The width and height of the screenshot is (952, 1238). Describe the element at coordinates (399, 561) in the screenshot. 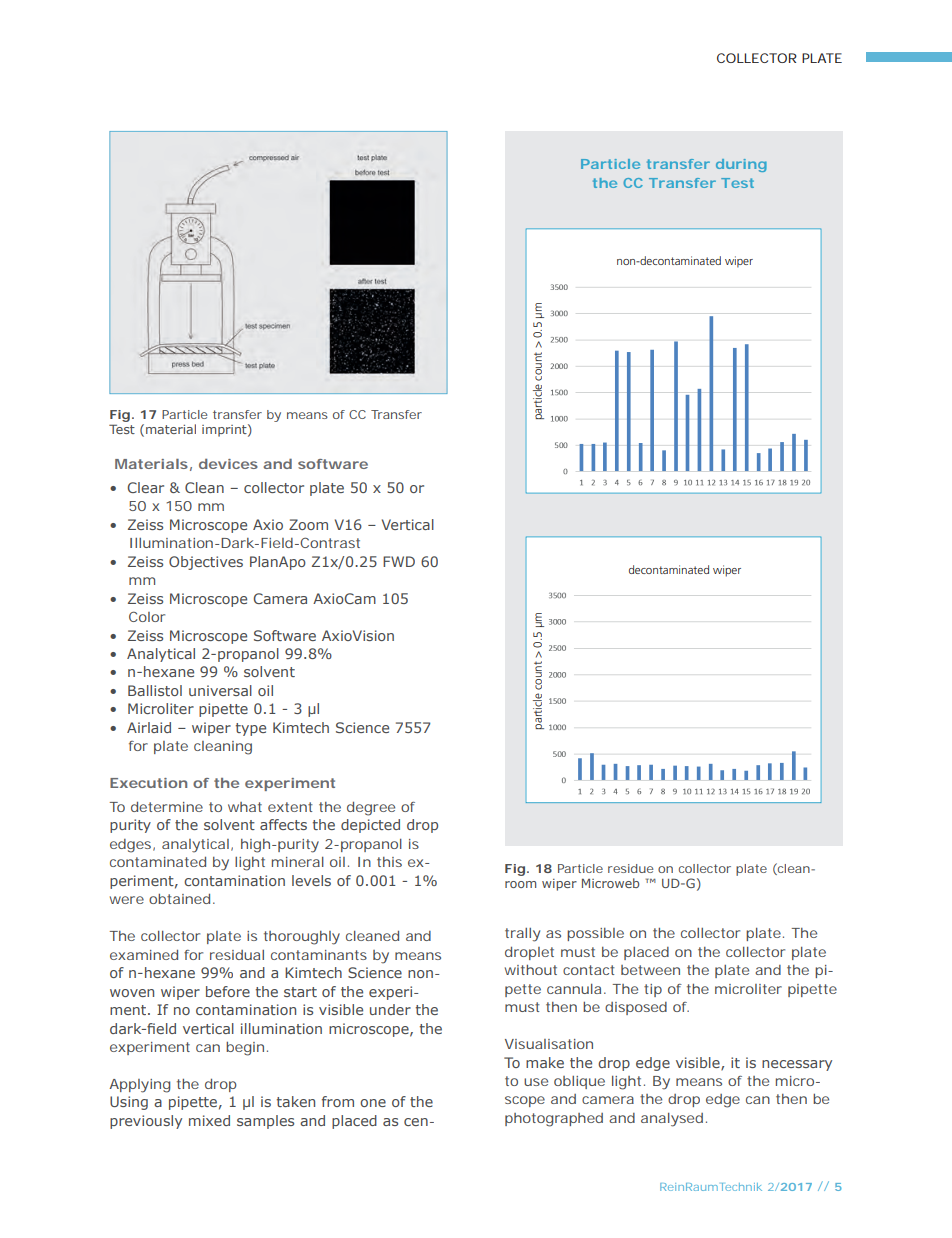

I see `FWD` at that location.
